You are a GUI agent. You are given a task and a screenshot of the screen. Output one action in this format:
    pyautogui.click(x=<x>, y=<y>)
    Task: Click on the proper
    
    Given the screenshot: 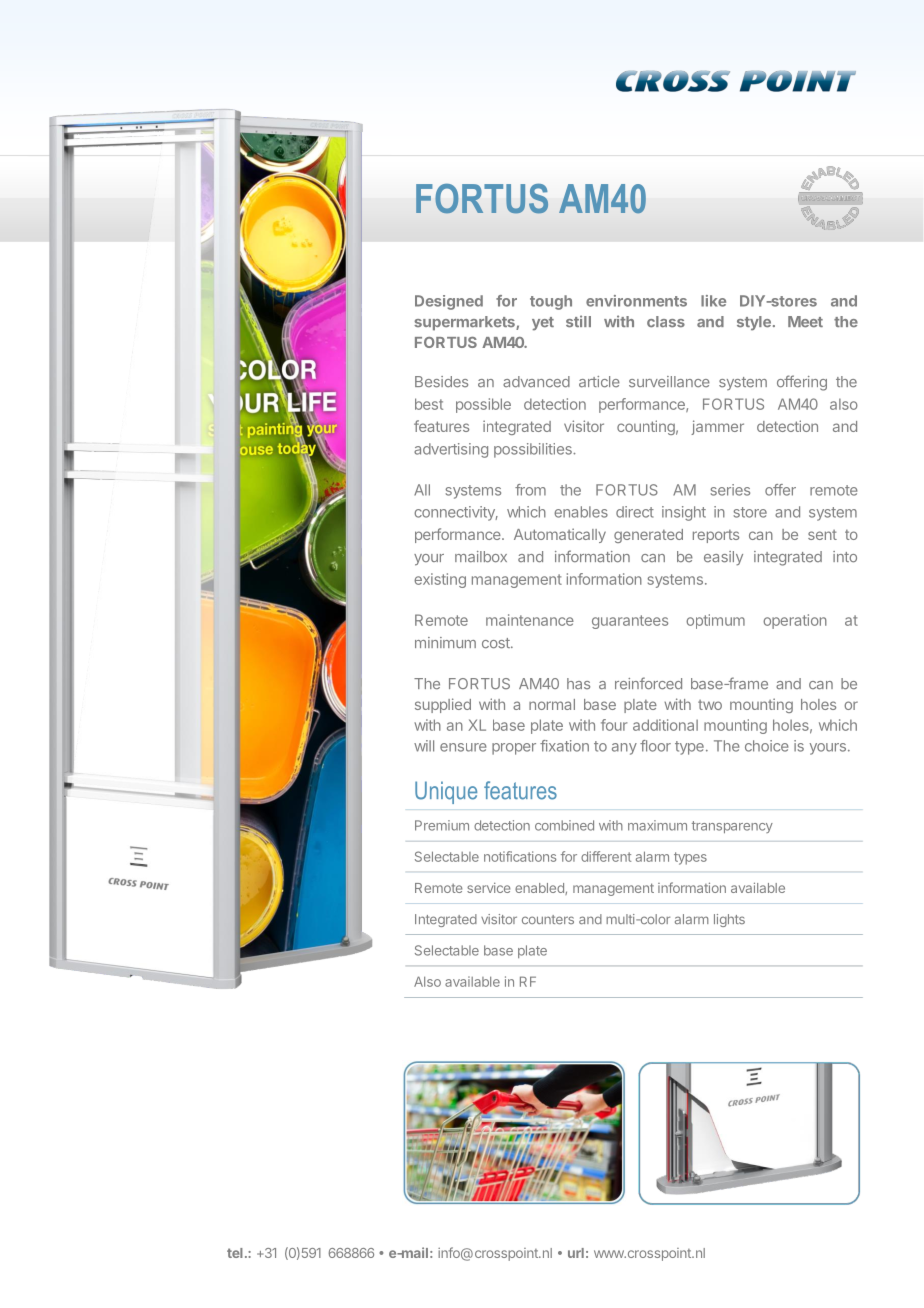 What is the action you would take?
    pyautogui.click(x=514, y=749)
